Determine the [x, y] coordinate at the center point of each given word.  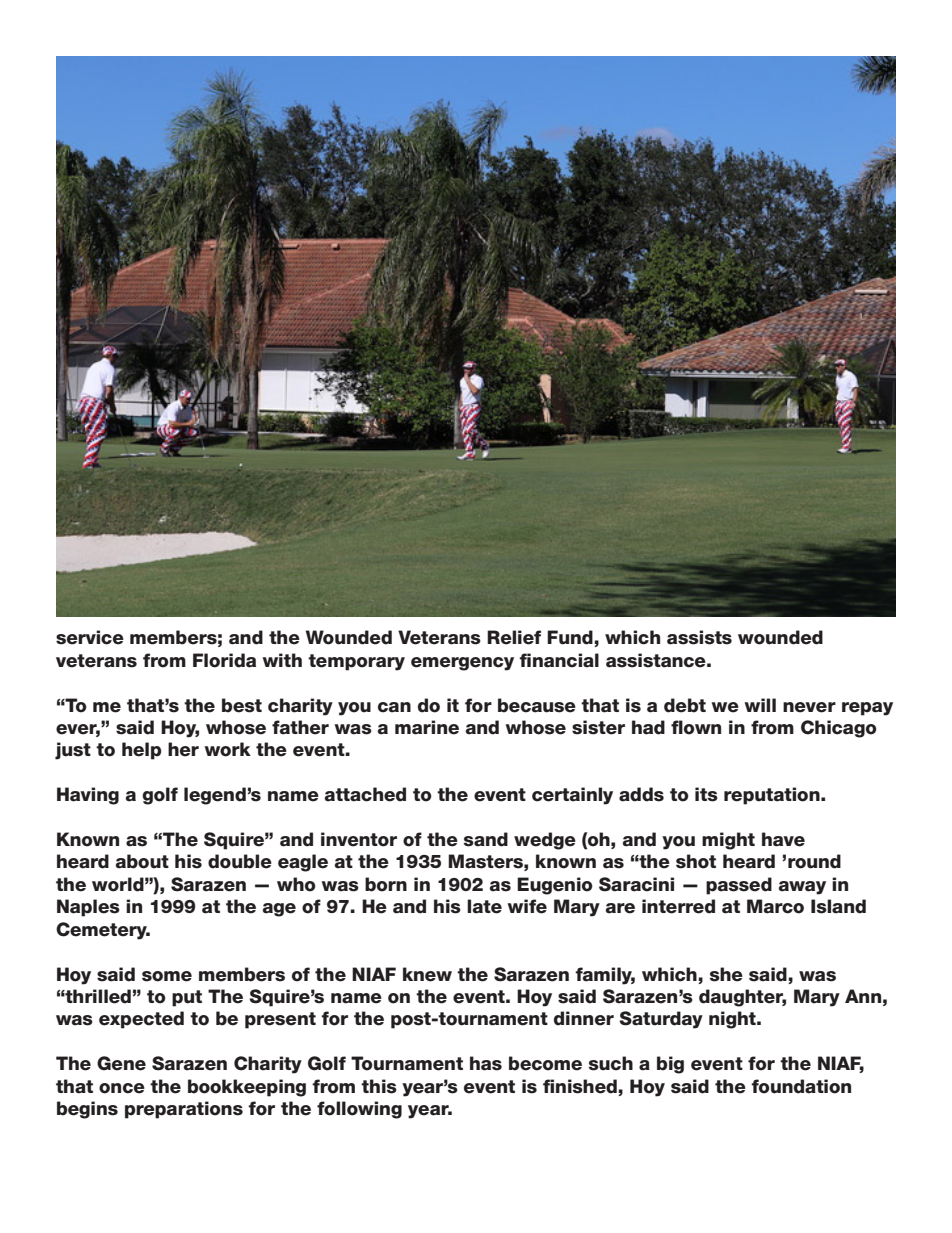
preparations [184, 1110]
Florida [224, 660]
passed [739, 886]
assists [699, 637]
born [386, 884]
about [142, 861]
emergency [462, 664]
